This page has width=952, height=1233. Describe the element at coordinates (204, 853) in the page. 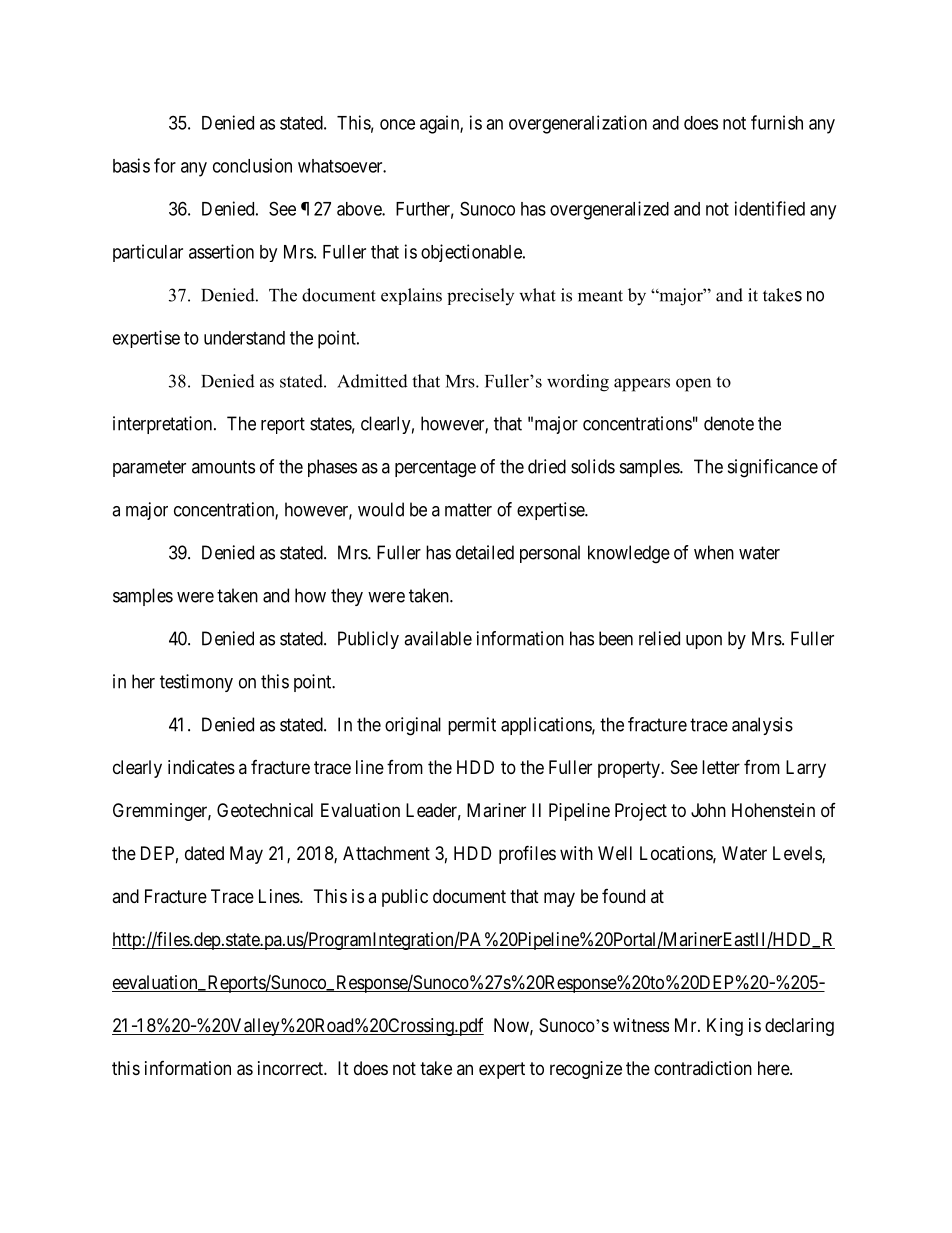

I see `dated` at that location.
